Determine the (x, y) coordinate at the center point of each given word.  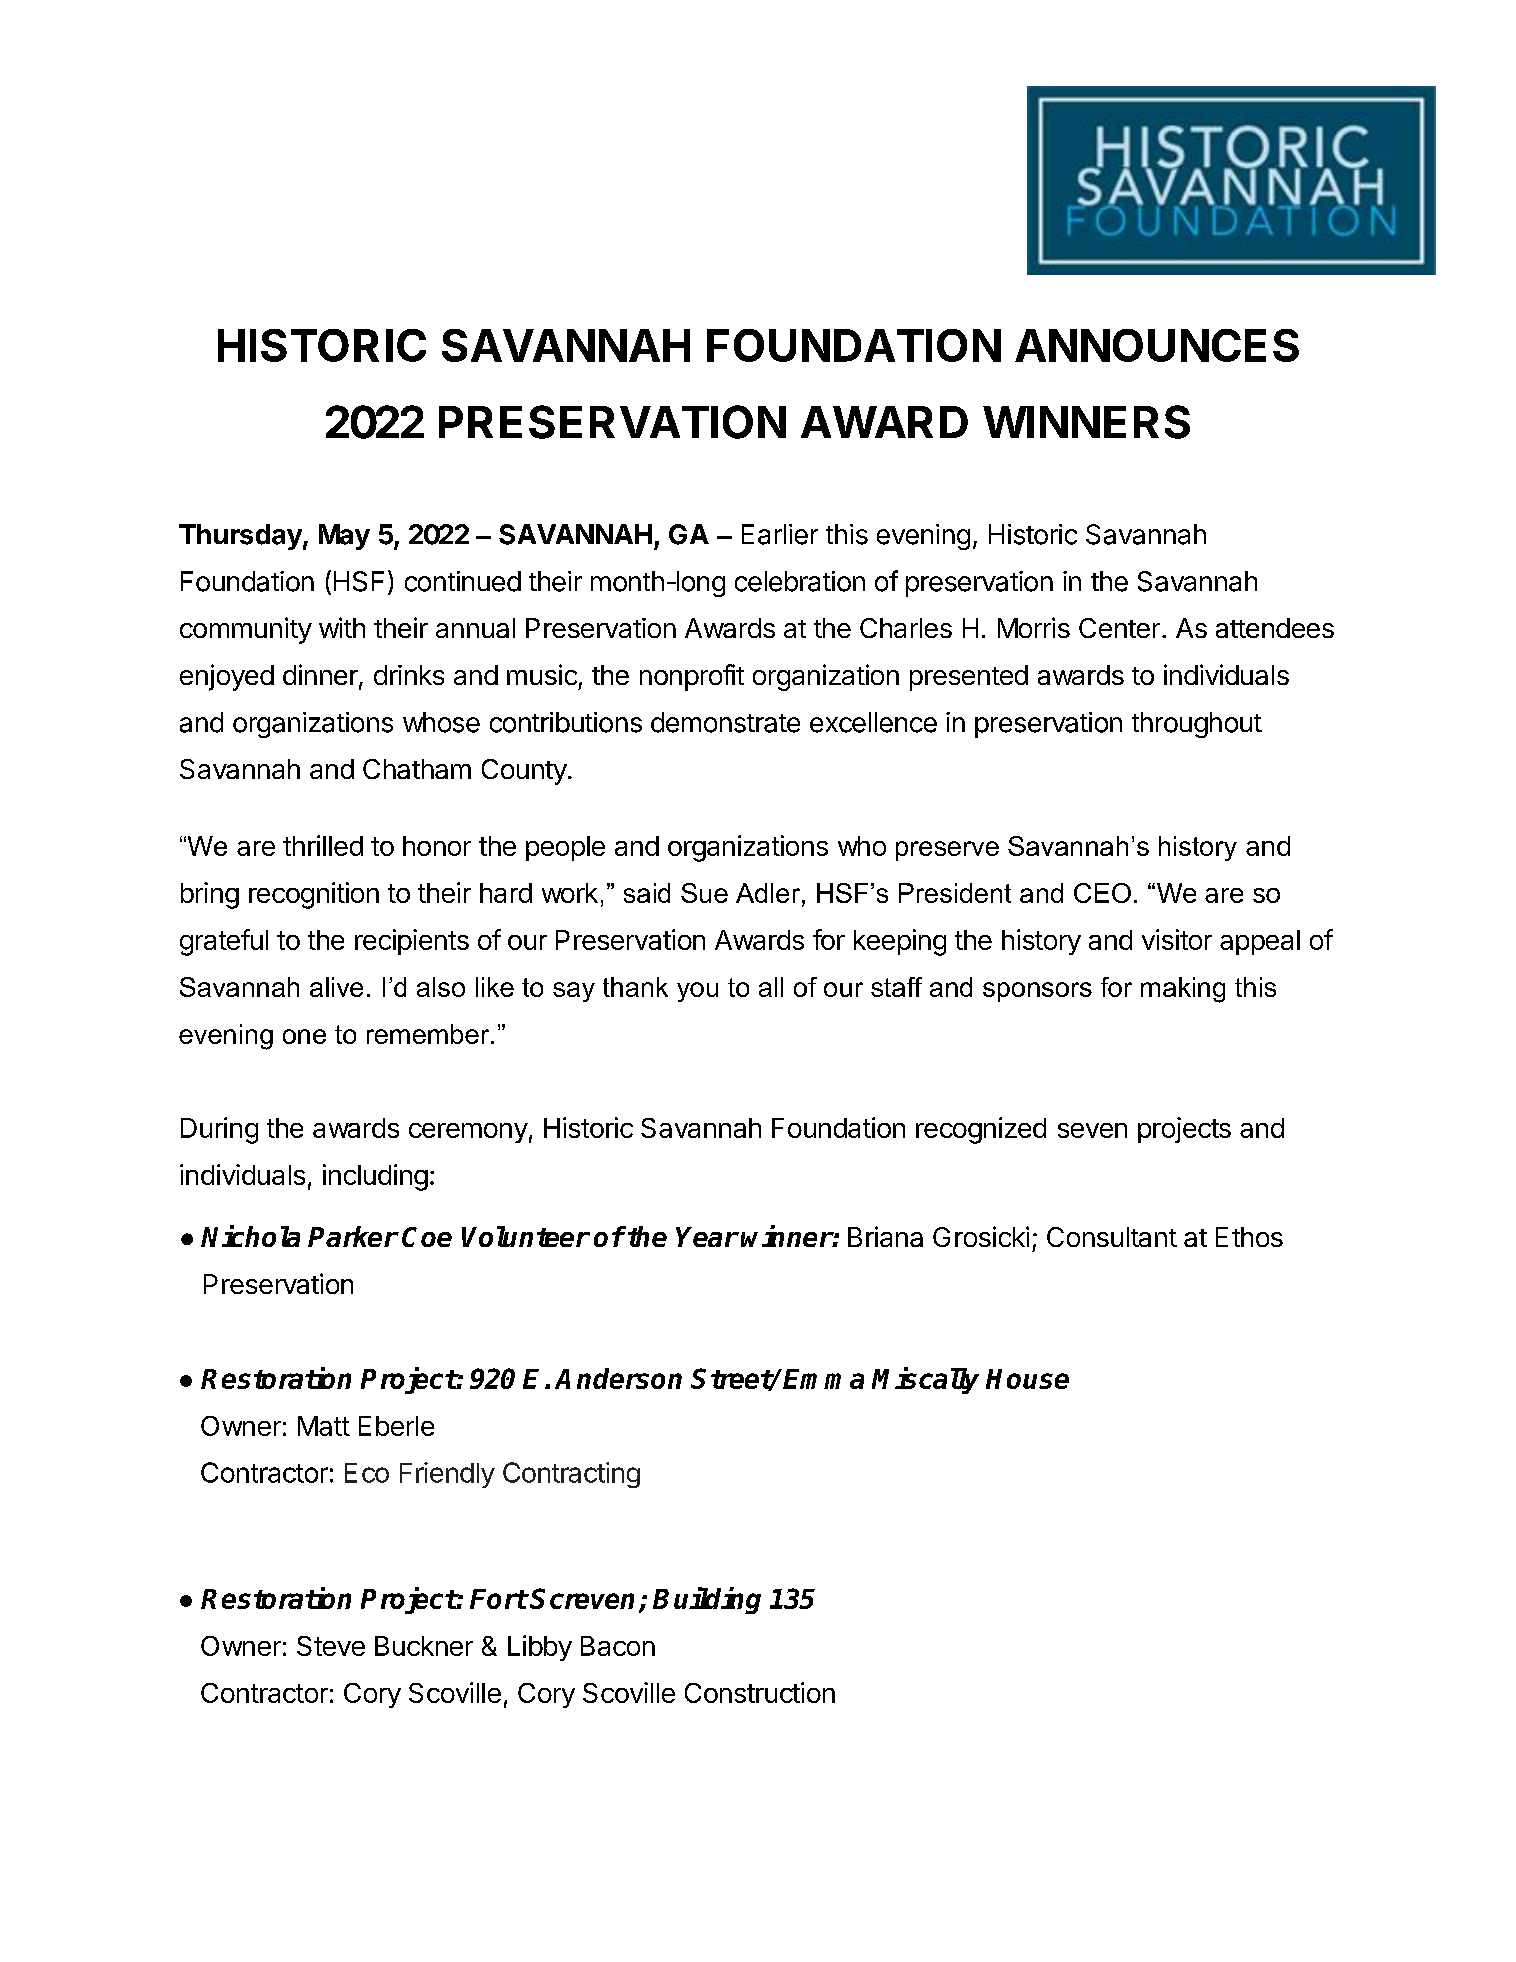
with (342, 627)
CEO (1102, 893)
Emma (823, 1379)
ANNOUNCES (1157, 345)
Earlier (780, 534)
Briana (885, 1236)
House (1027, 1379)
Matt (324, 1426)
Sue (704, 893)
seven (1092, 1130)
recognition (314, 895)
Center (1119, 628)
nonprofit (692, 677)
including (375, 1177)
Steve (331, 1646)
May (344, 537)
